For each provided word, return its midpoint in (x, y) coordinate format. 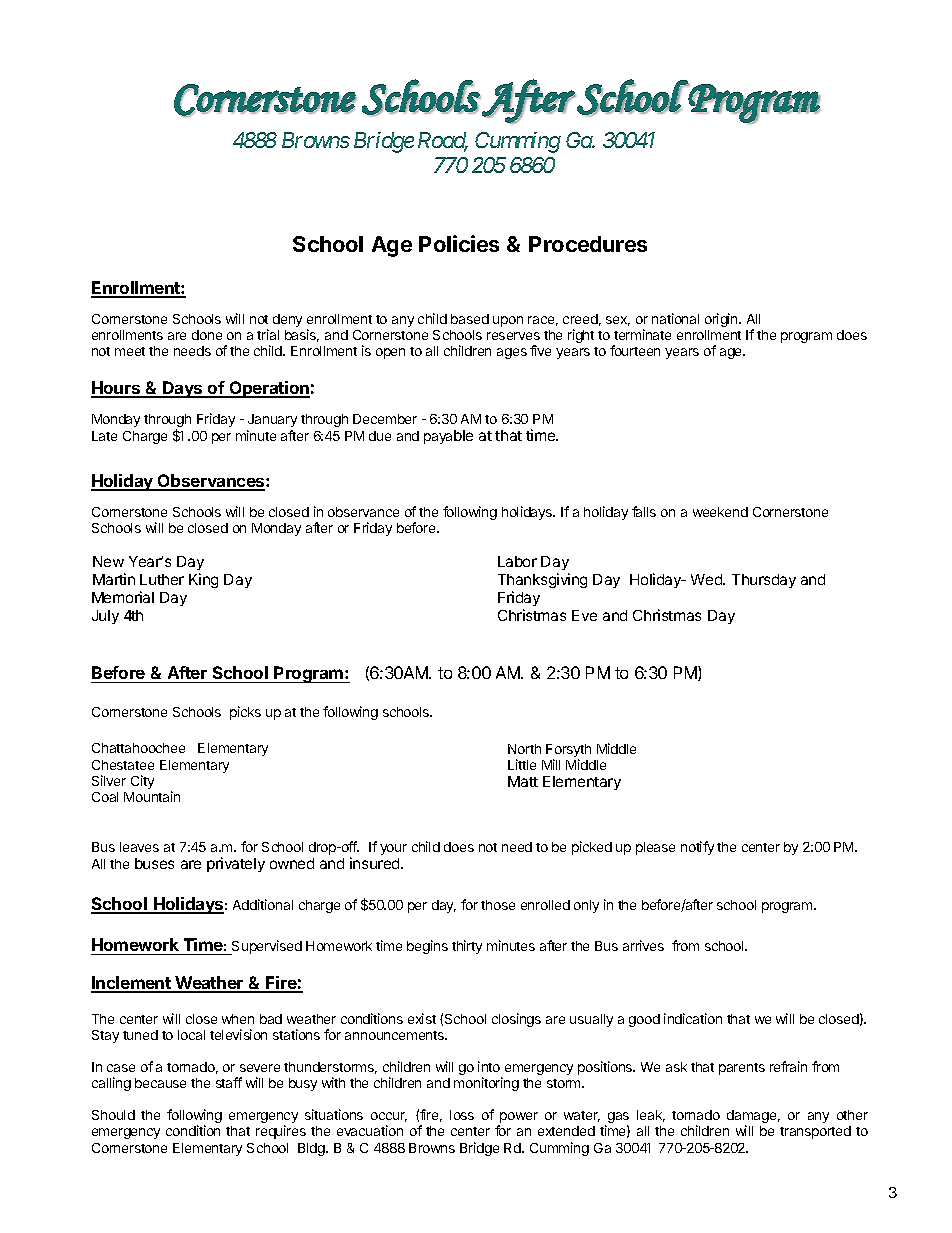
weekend (720, 512)
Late (104, 436)
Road (442, 141)
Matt (523, 781)
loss (462, 1115)
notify (697, 848)
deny (287, 320)
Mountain (152, 796)
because (160, 1083)
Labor (517, 561)
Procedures (588, 244)
